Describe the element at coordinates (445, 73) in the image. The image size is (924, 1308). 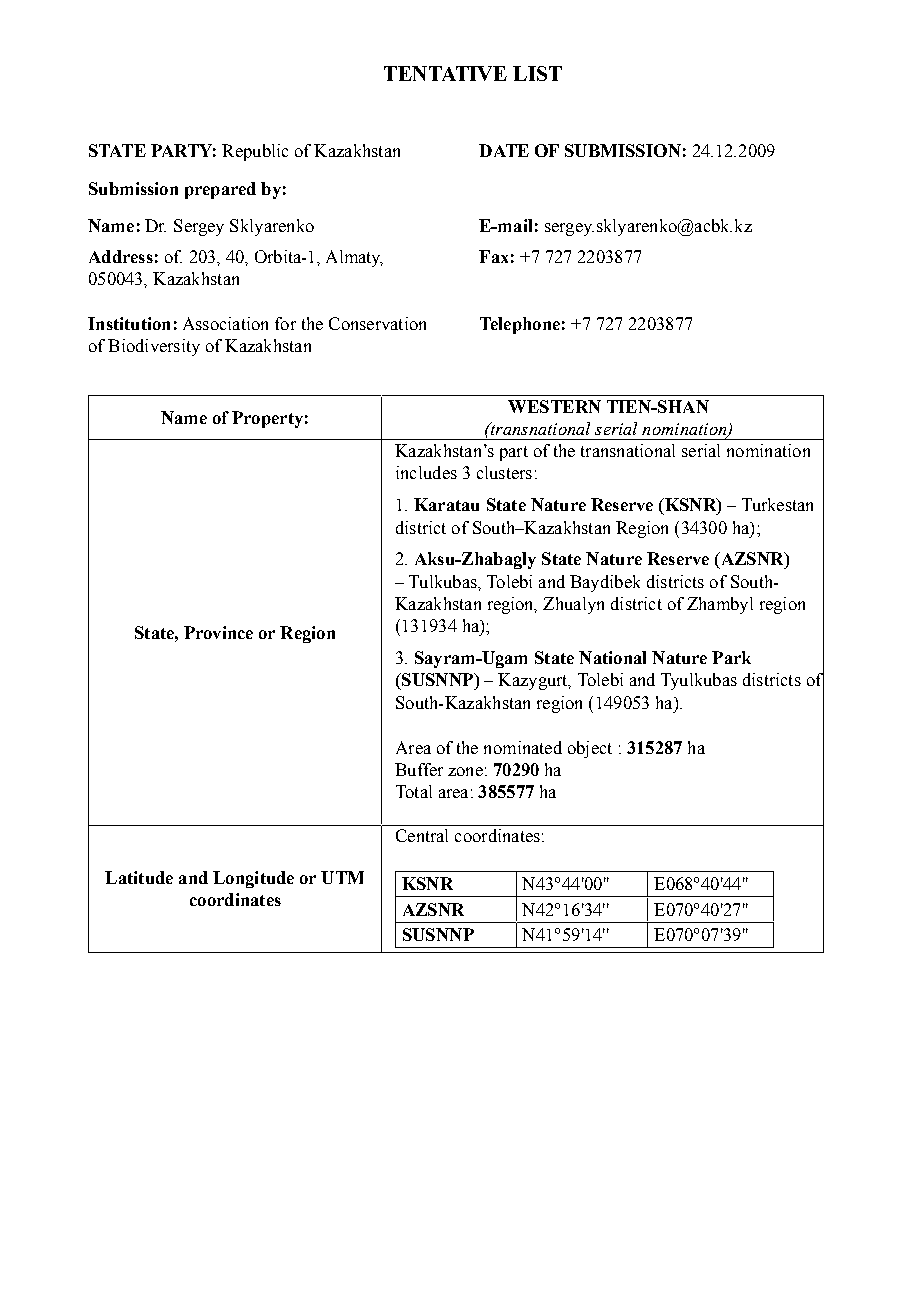
I see `TENTATIVE` at that location.
